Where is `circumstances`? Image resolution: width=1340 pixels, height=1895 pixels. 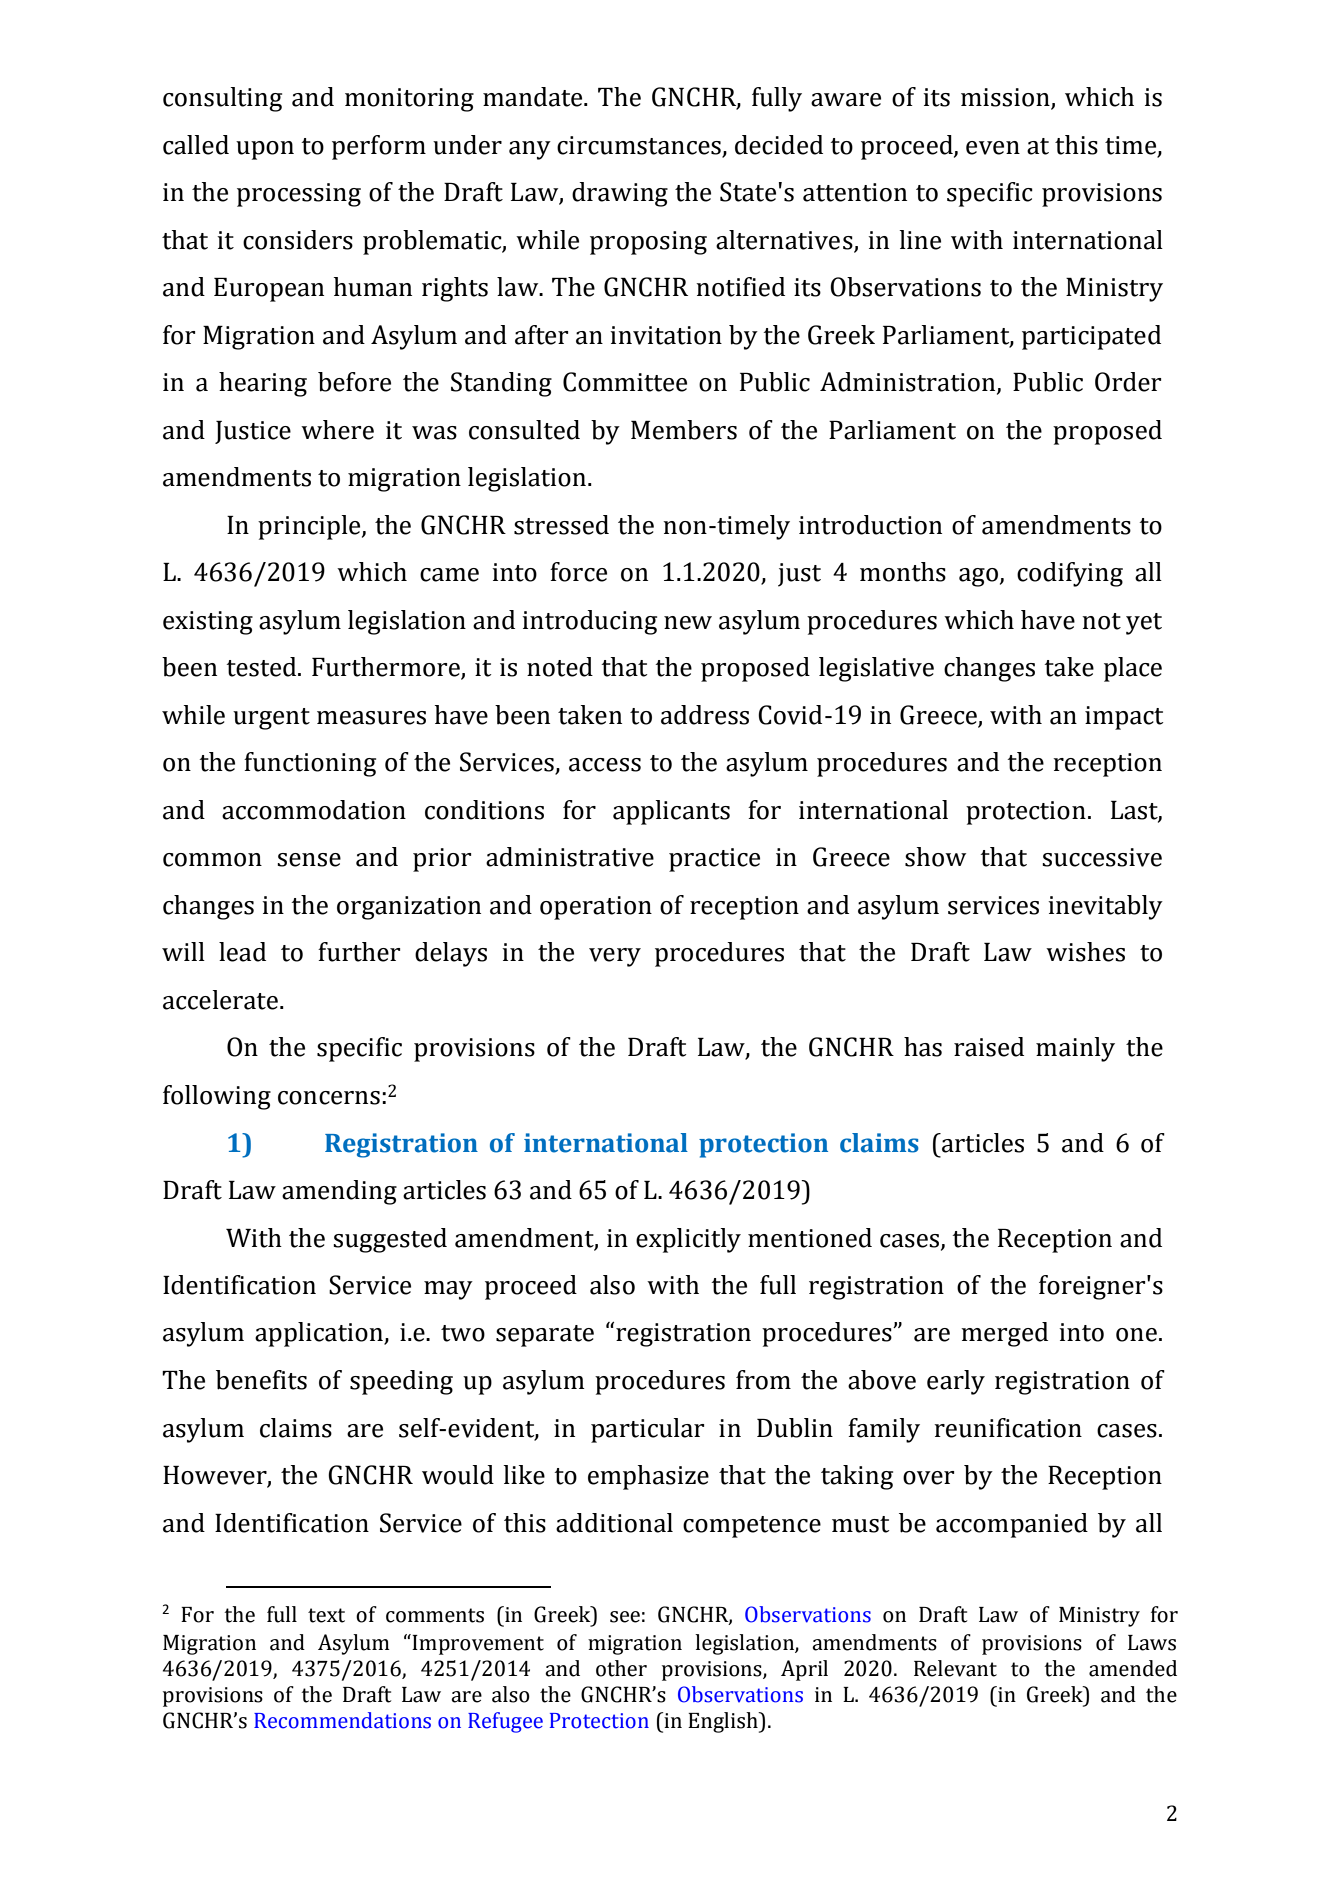
circumstances is located at coordinates (639, 145).
